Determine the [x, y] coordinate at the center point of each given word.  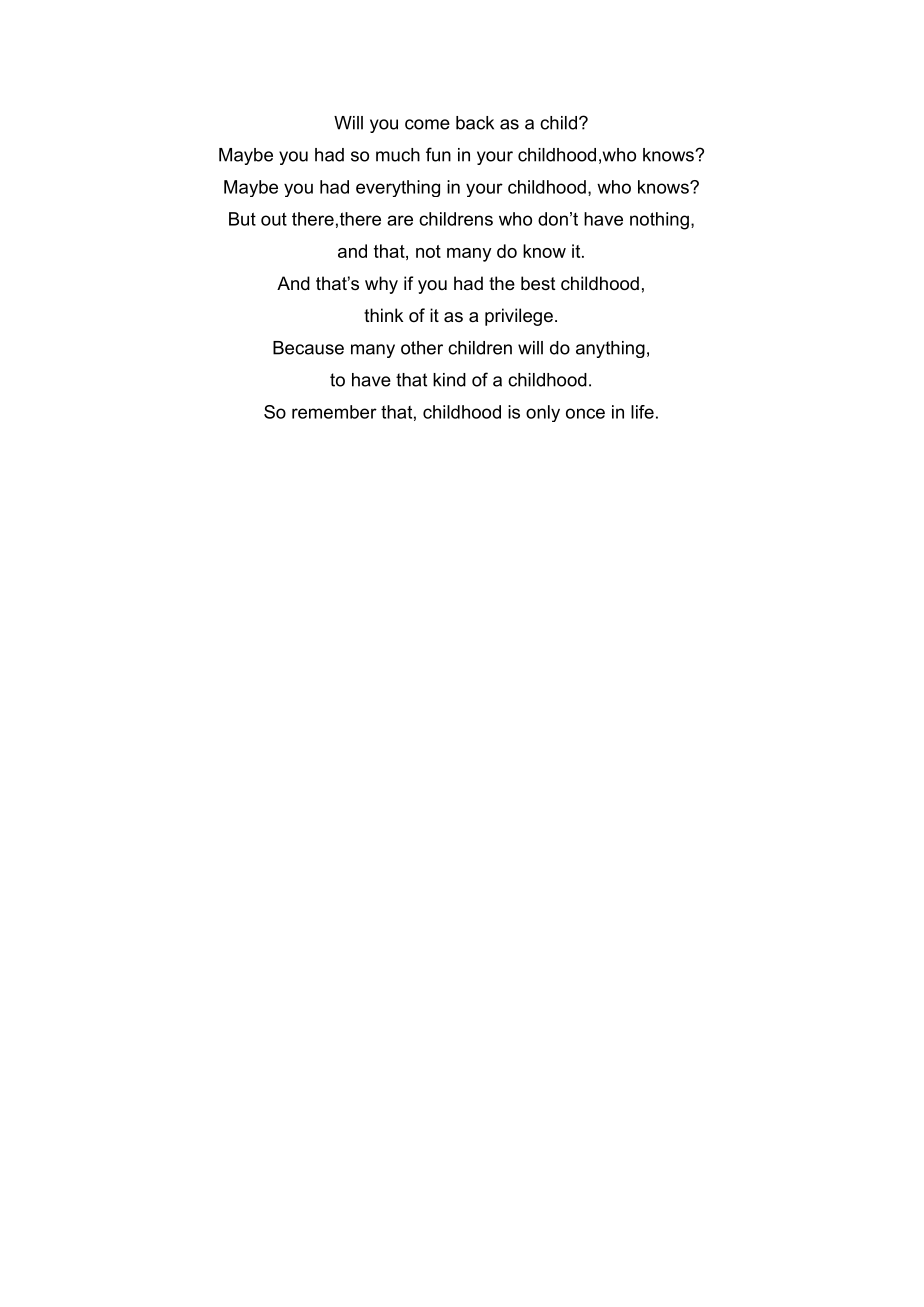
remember [334, 412]
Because [308, 348]
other [422, 348]
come [427, 124]
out [274, 219]
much [398, 155]
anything [610, 349]
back [475, 123]
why [381, 285]
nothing [659, 221]
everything [398, 188]
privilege [519, 317]
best [538, 283]
